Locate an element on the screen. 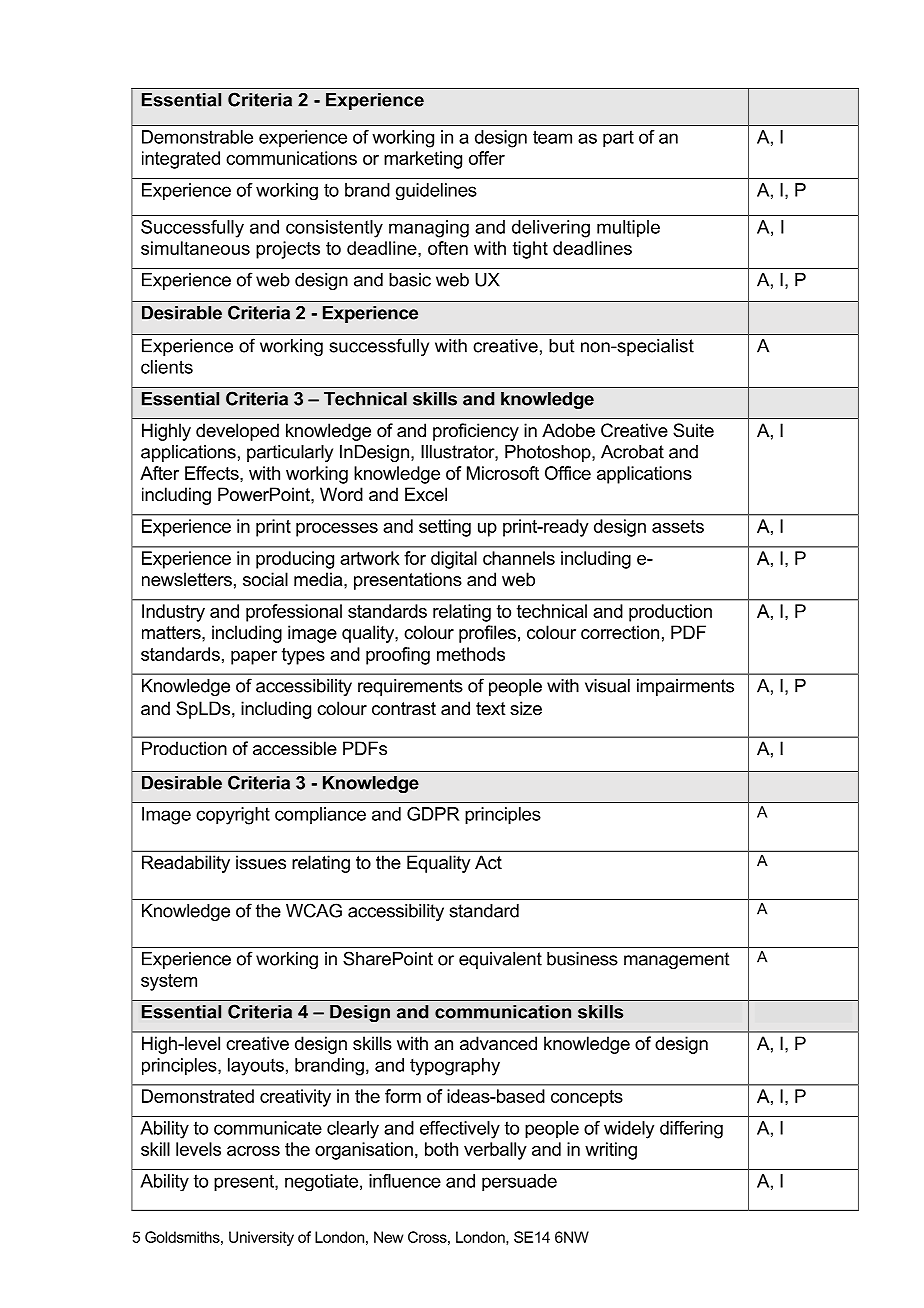 The height and width of the screenshot is (1308, 924). system is located at coordinates (169, 982).
